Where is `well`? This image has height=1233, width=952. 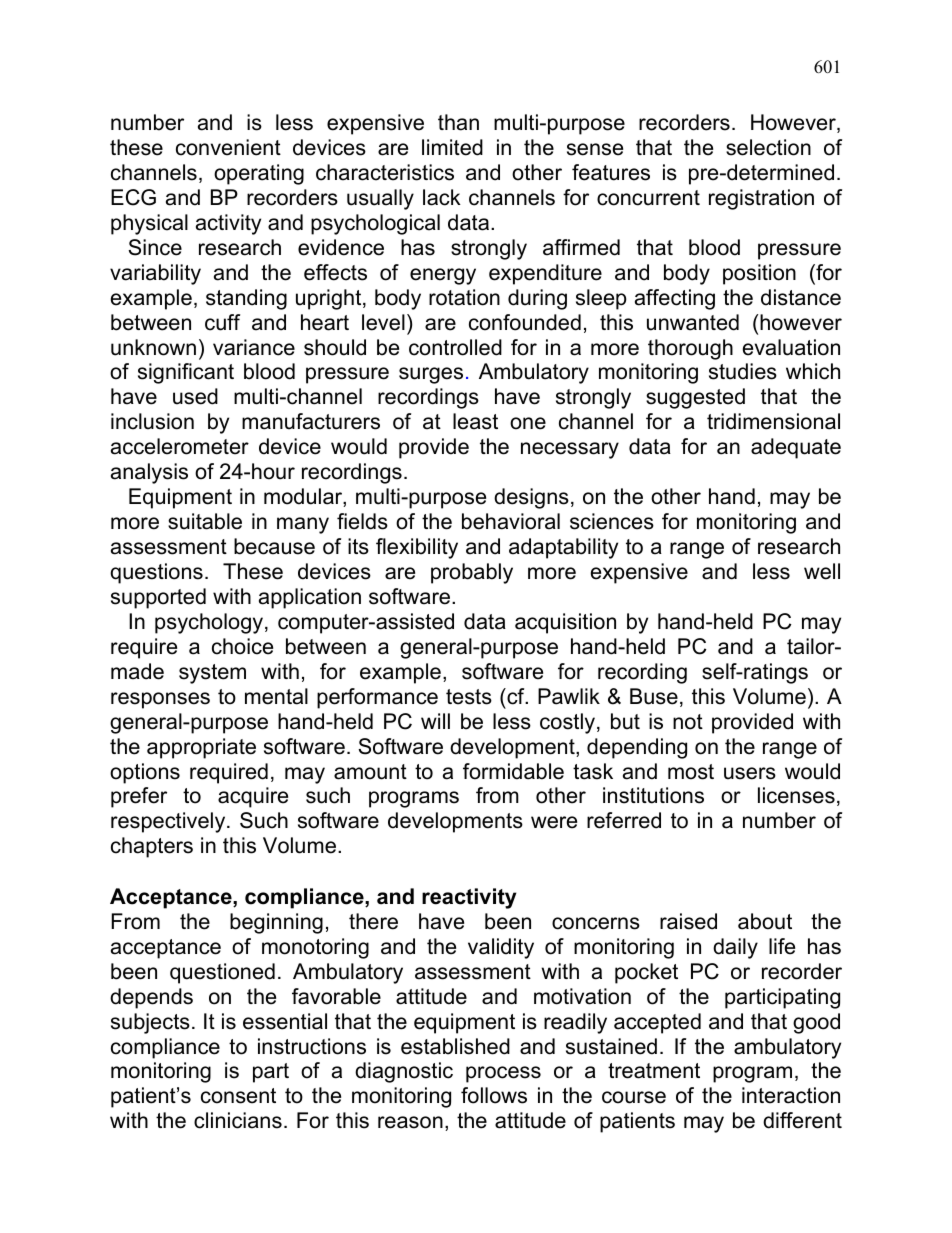 well is located at coordinates (822, 571).
